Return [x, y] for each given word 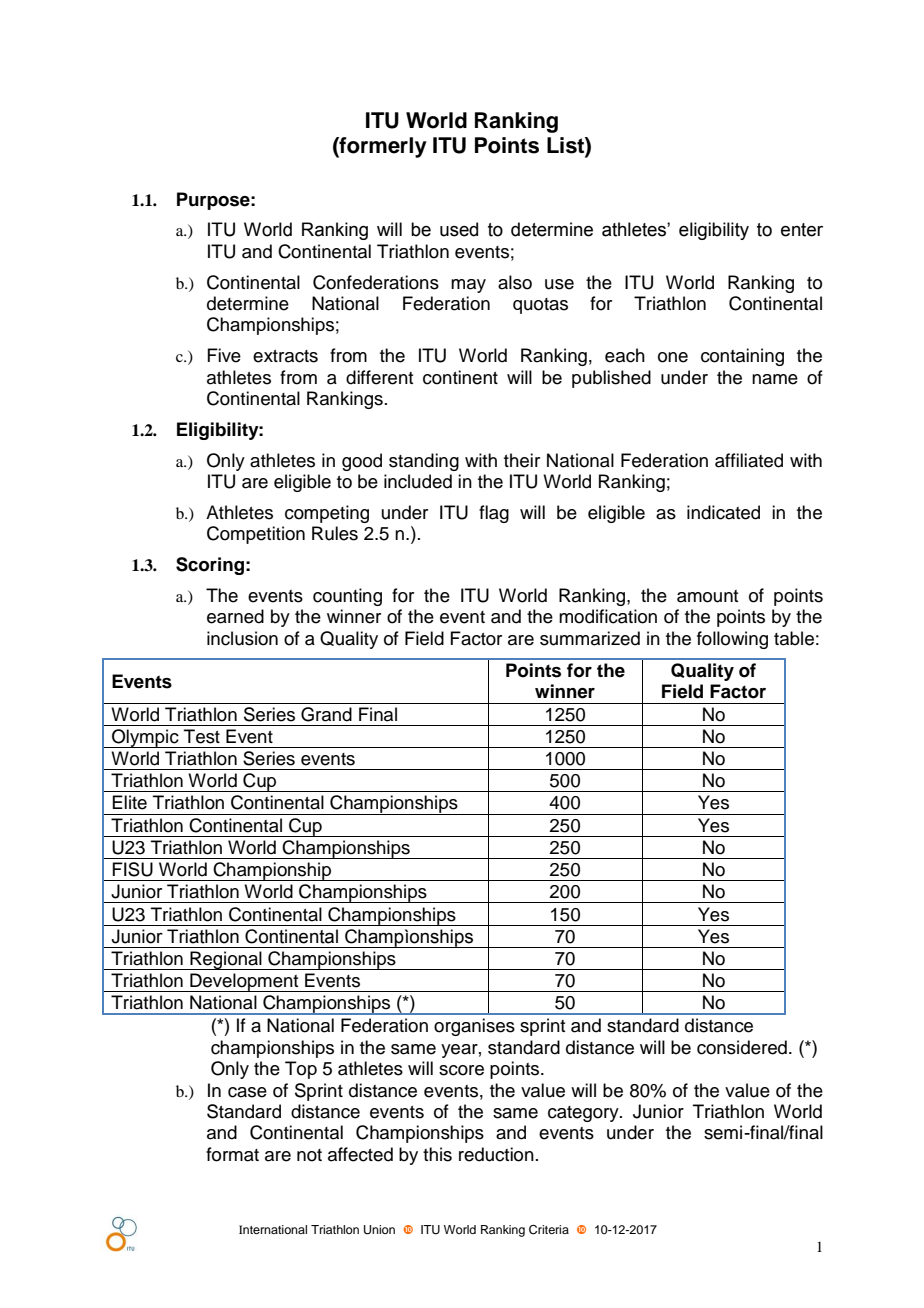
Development [244, 982]
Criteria [549, 1230]
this [437, 1154]
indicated [723, 512]
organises [474, 1027]
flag [494, 514]
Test [202, 736]
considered [742, 1047]
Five [224, 355]
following [732, 640]
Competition [256, 535]
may [468, 286]
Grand [326, 714]
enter [802, 230]
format [232, 1154]
